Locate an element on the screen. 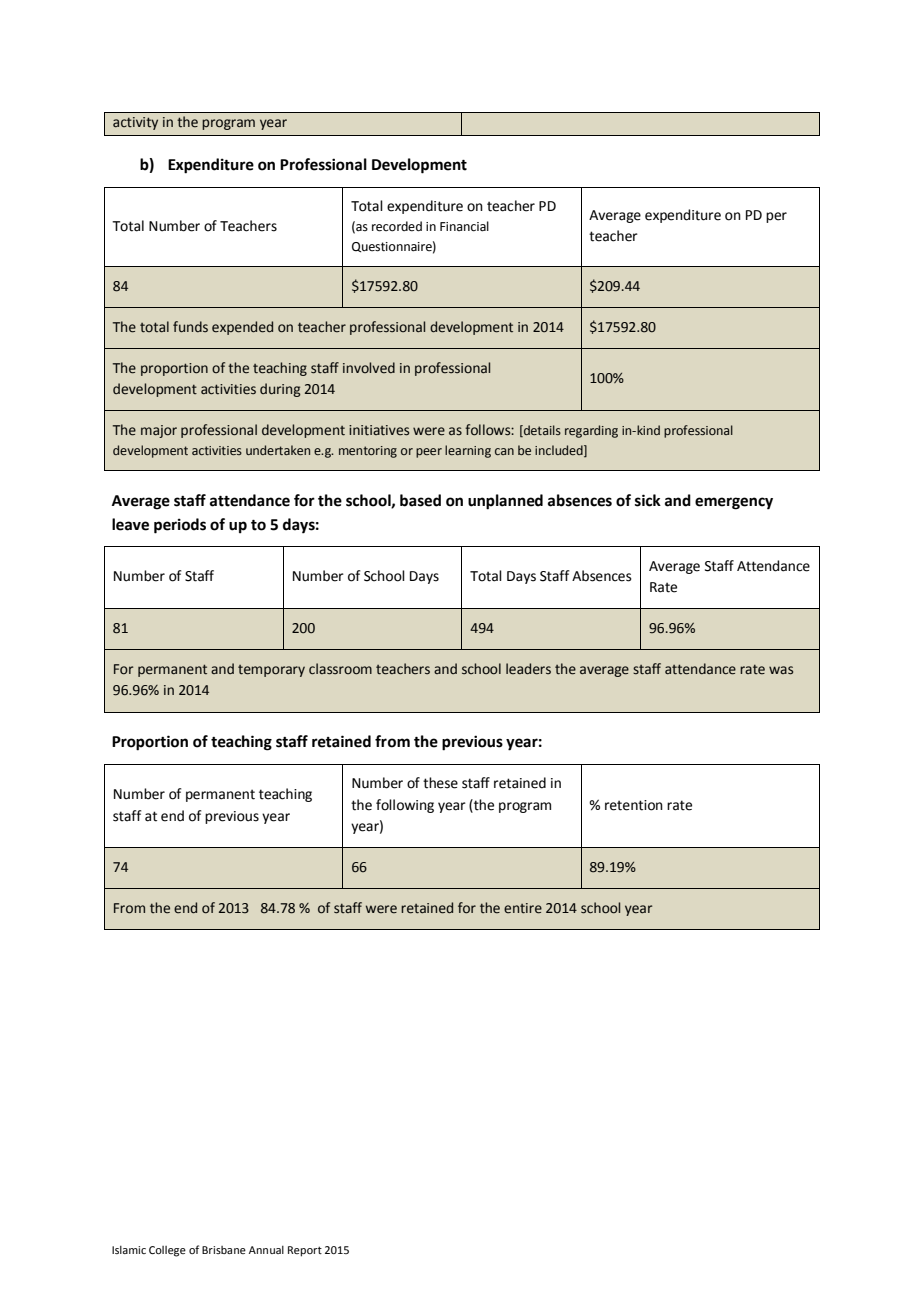  funds is located at coordinates (190, 327).
